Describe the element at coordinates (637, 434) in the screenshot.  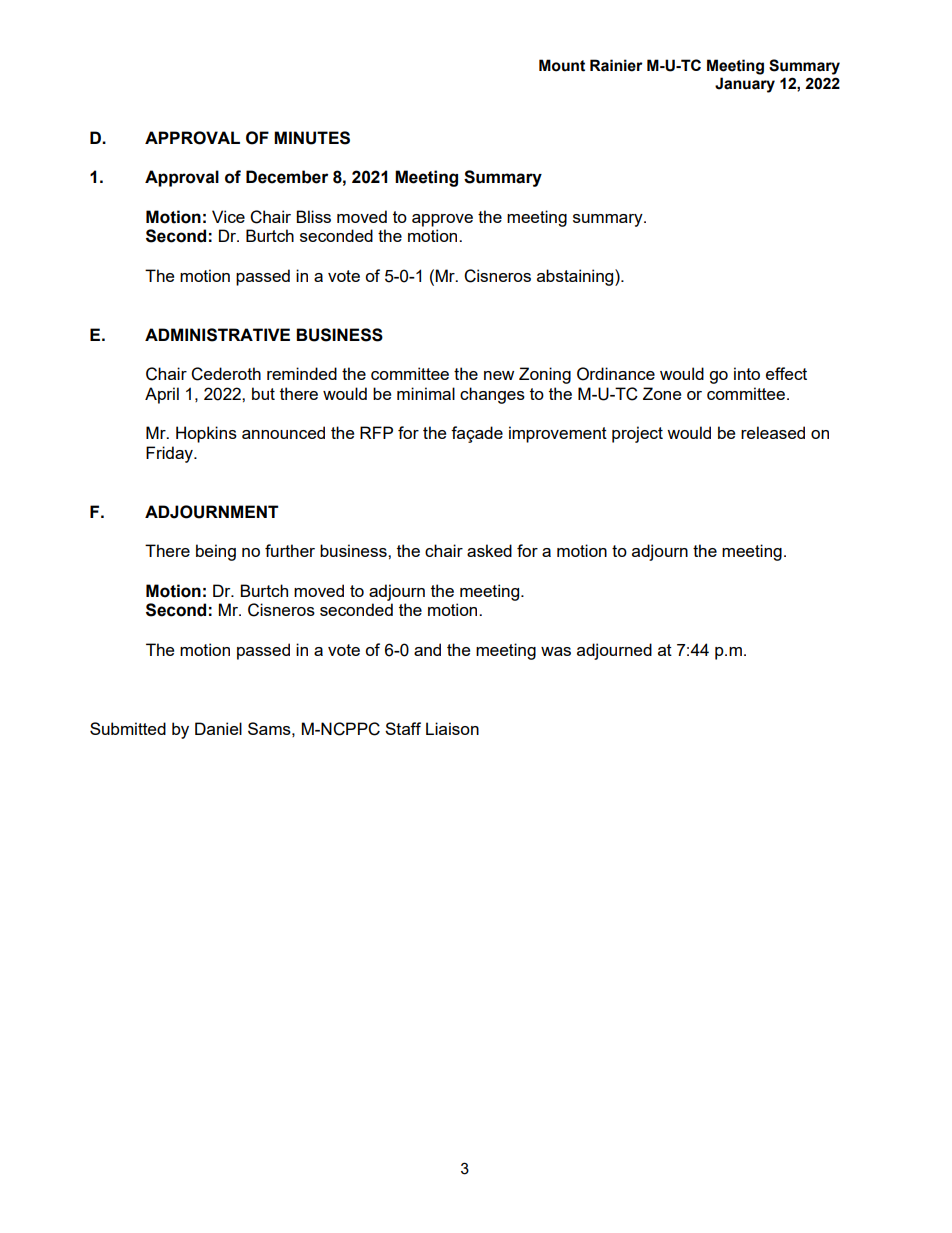
I see `project` at that location.
